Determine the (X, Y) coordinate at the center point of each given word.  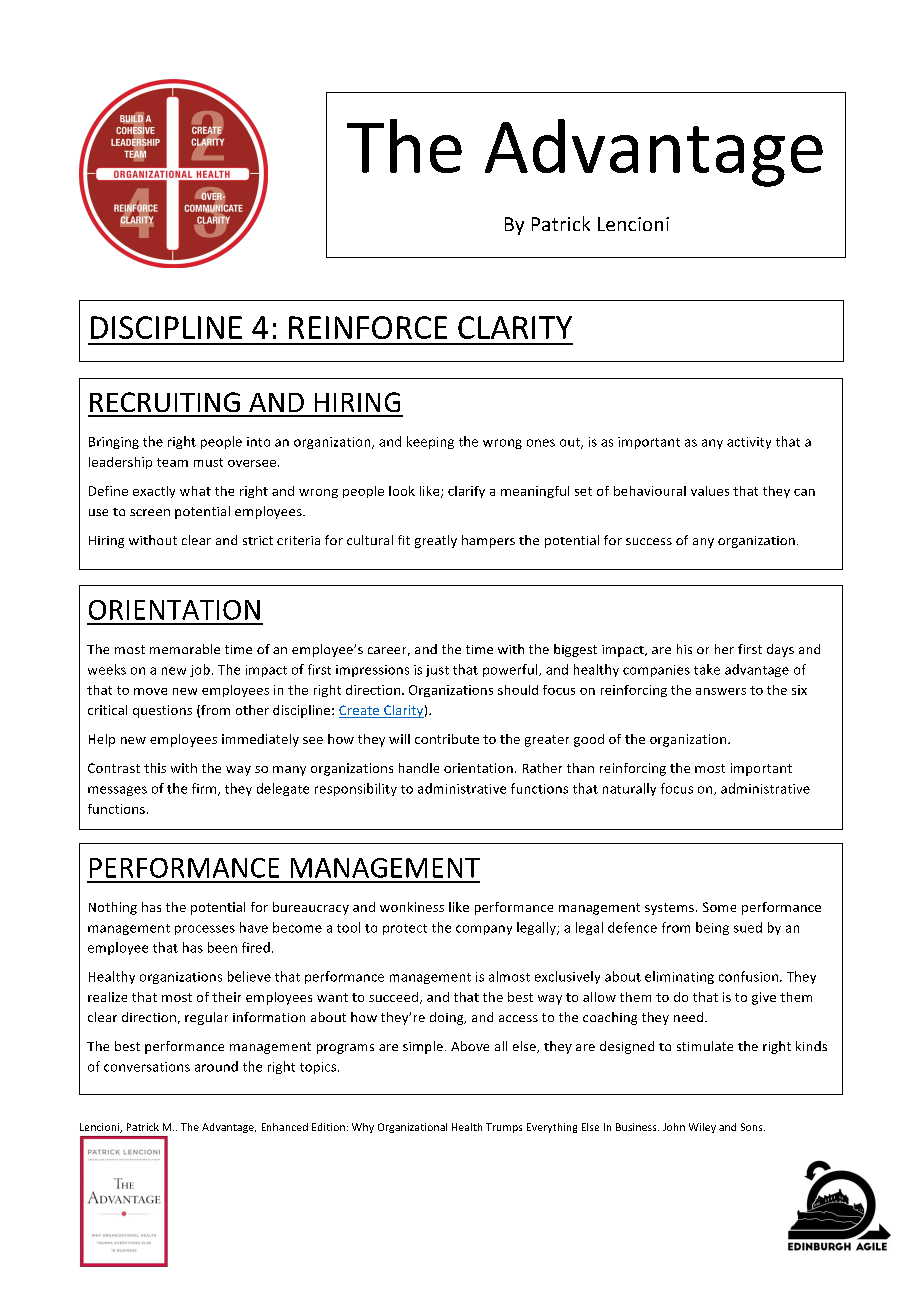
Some (719, 907)
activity (749, 443)
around (216, 1066)
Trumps (504, 1128)
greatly (436, 541)
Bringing (114, 443)
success (649, 541)
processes (205, 930)
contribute (447, 739)
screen (150, 512)
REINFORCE (368, 327)
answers (721, 691)
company (484, 930)
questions (162, 711)
